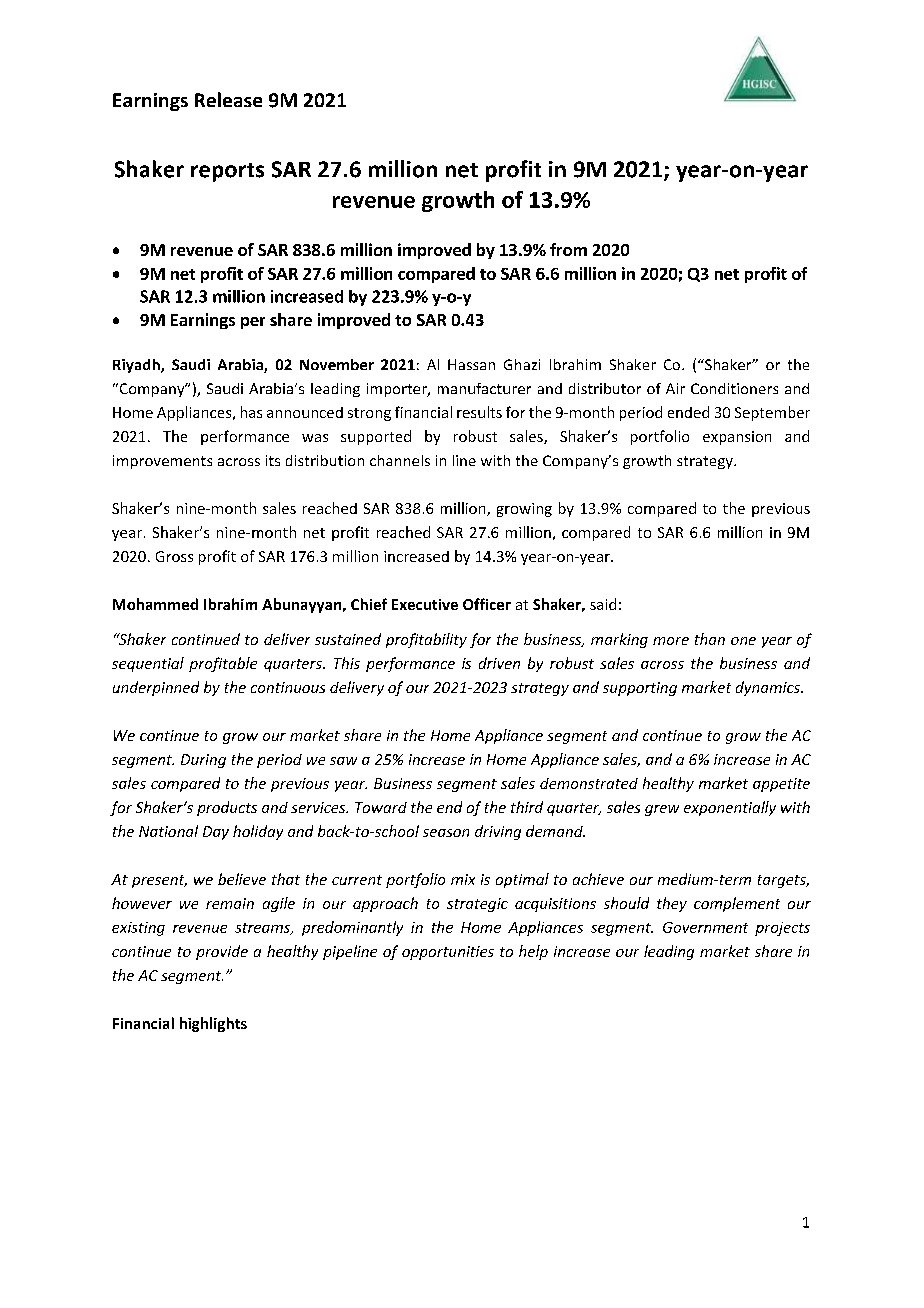 This screenshot has width=924, height=1308. What do you see at coordinates (446, 833) in the screenshot?
I see `season` at bounding box center [446, 833].
